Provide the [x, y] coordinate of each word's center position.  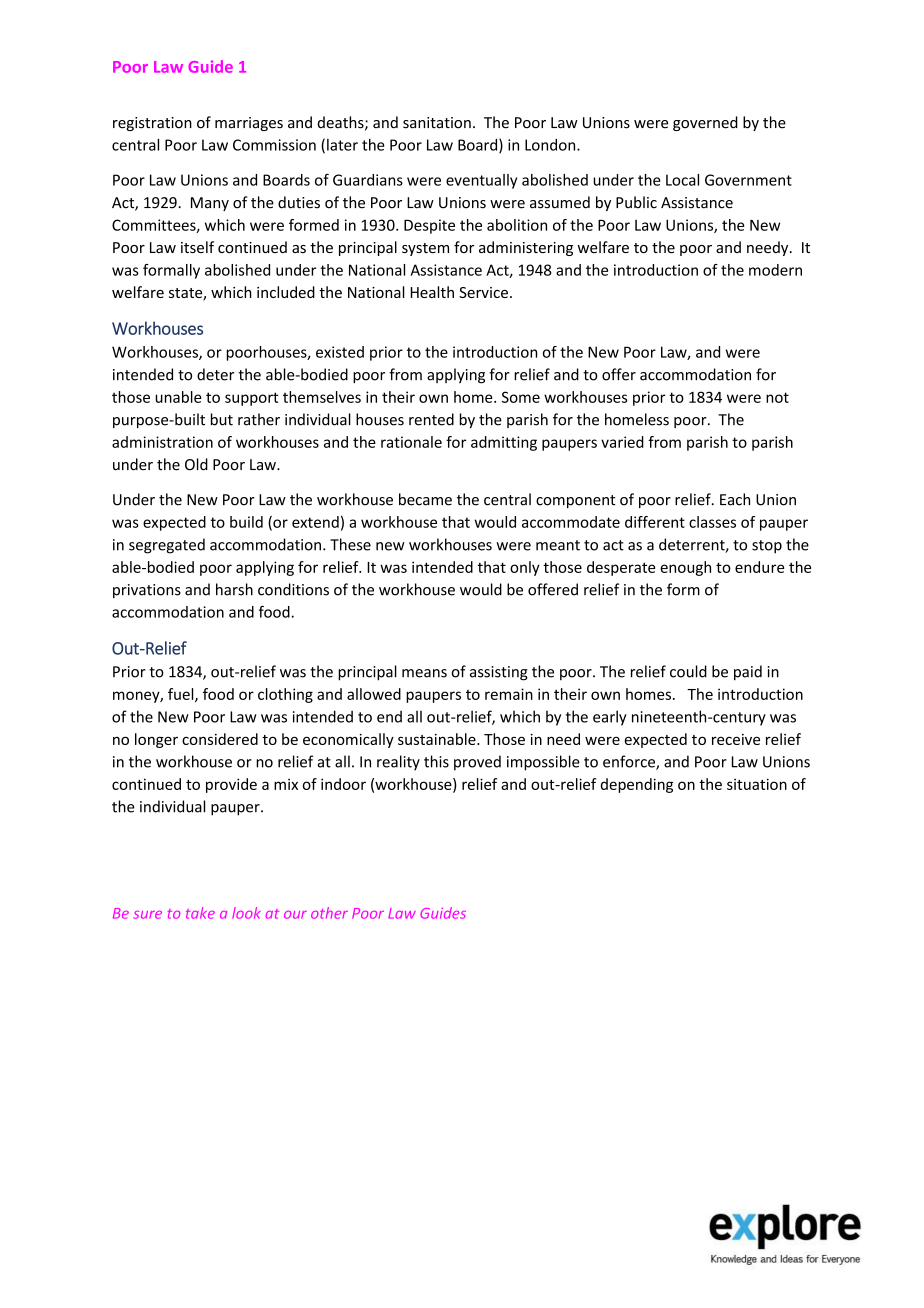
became [425, 499]
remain [509, 694]
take [200, 913]
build [246, 522]
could [688, 671]
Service [483, 292]
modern [775, 270]
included [286, 292]
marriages [249, 124]
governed [705, 123]
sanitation [437, 123]
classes [712, 522]
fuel [182, 695]
